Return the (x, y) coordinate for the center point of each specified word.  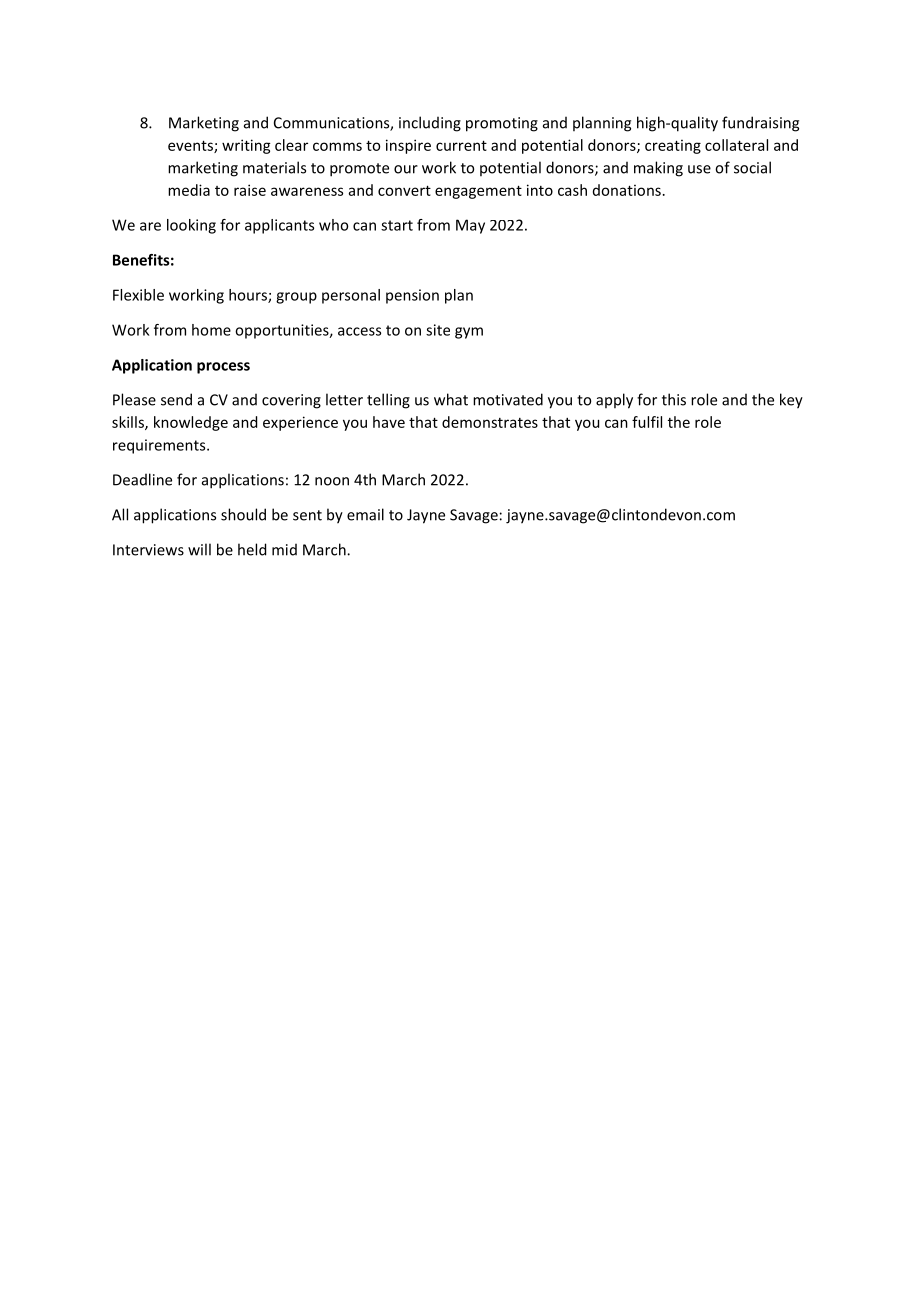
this (674, 399)
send (176, 399)
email (365, 514)
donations (627, 190)
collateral (736, 145)
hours (249, 296)
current (461, 145)
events (191, 146)
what (451, 399)
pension (412, 296)
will (199, 549)
